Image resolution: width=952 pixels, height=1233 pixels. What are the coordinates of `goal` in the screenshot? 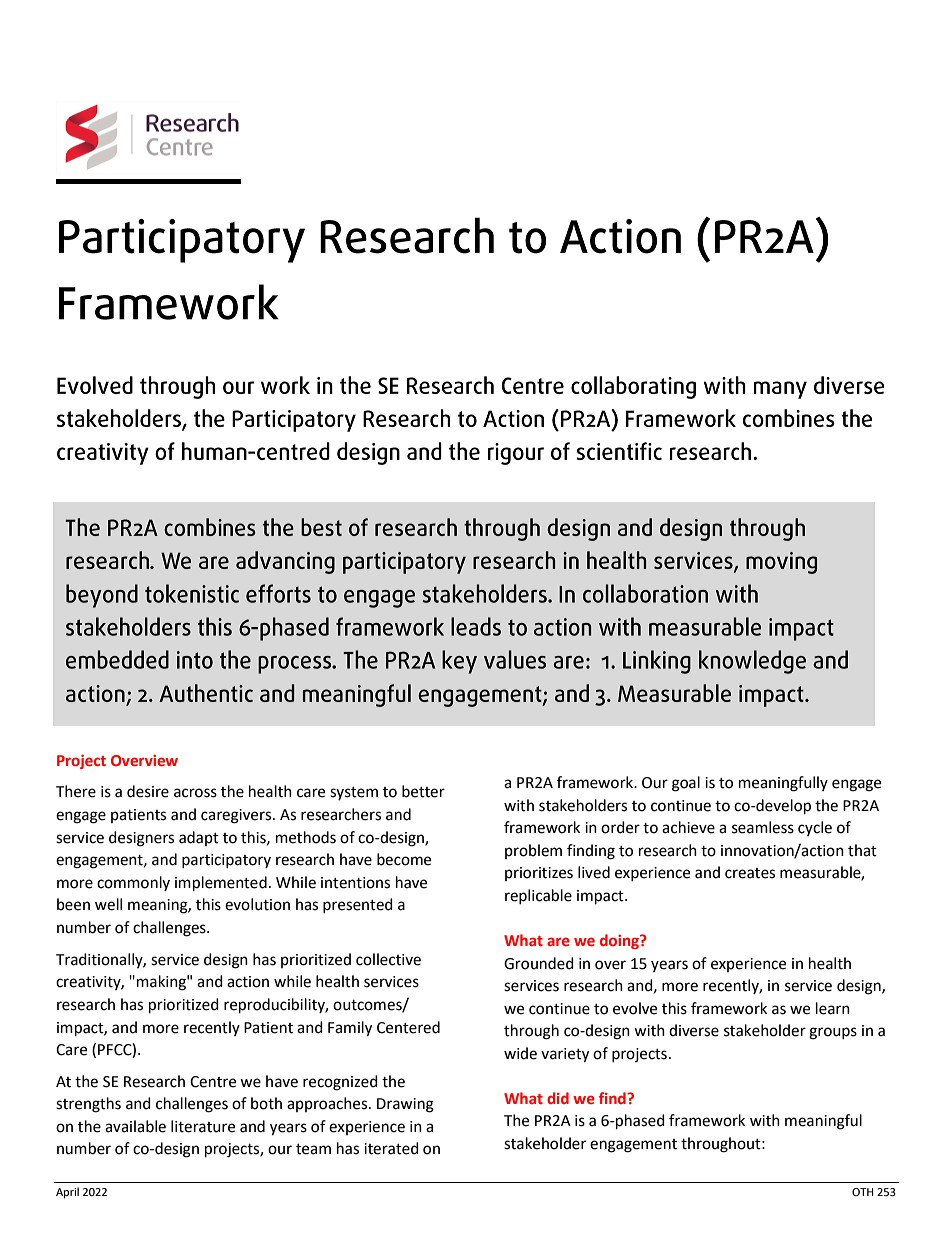 It's located at (686, 784).
